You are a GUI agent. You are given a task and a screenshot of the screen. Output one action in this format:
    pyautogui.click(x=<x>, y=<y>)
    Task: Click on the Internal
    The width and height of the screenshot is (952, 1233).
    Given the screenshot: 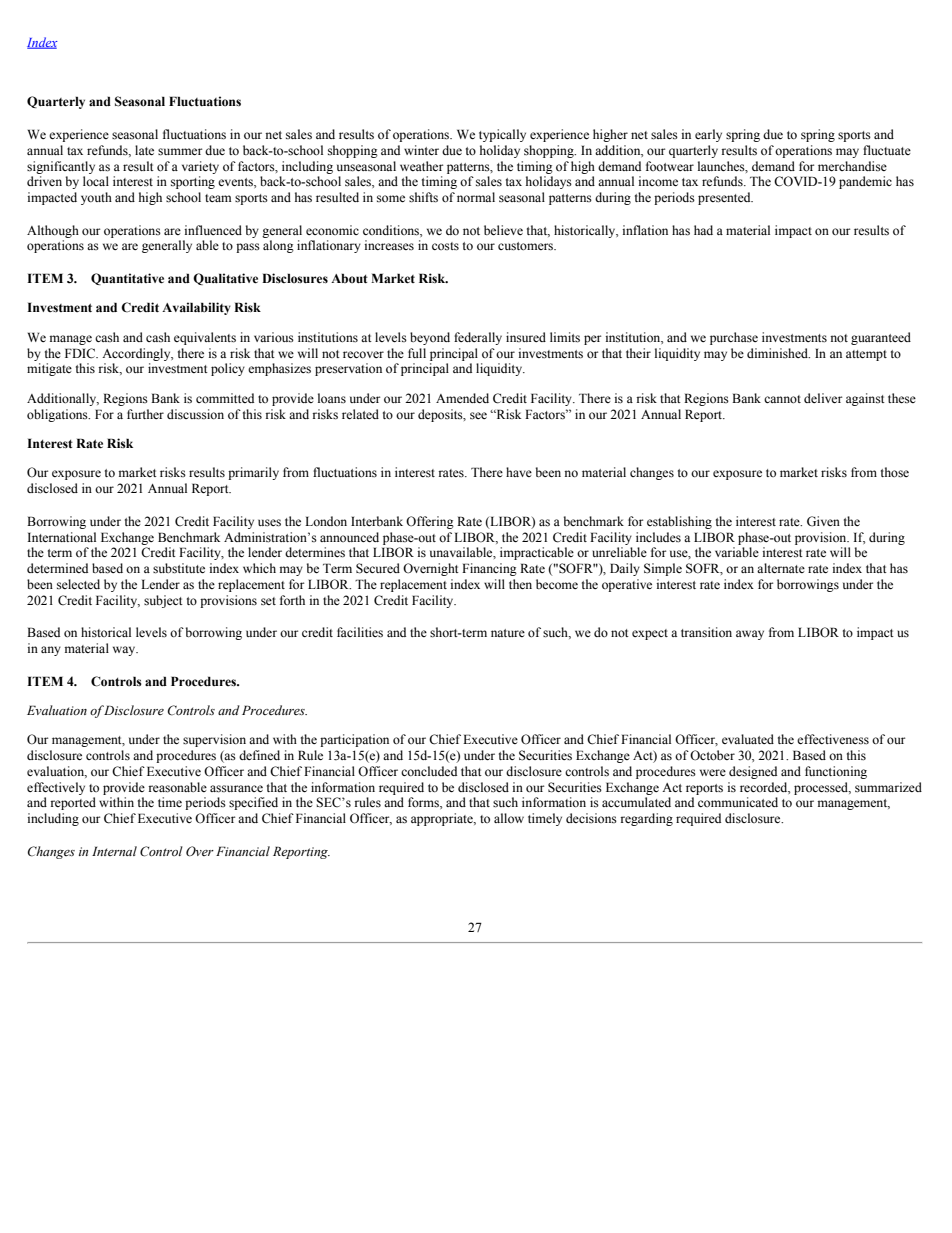 What is the action you would take?
    pyautogui.click(x=114, y=851)
